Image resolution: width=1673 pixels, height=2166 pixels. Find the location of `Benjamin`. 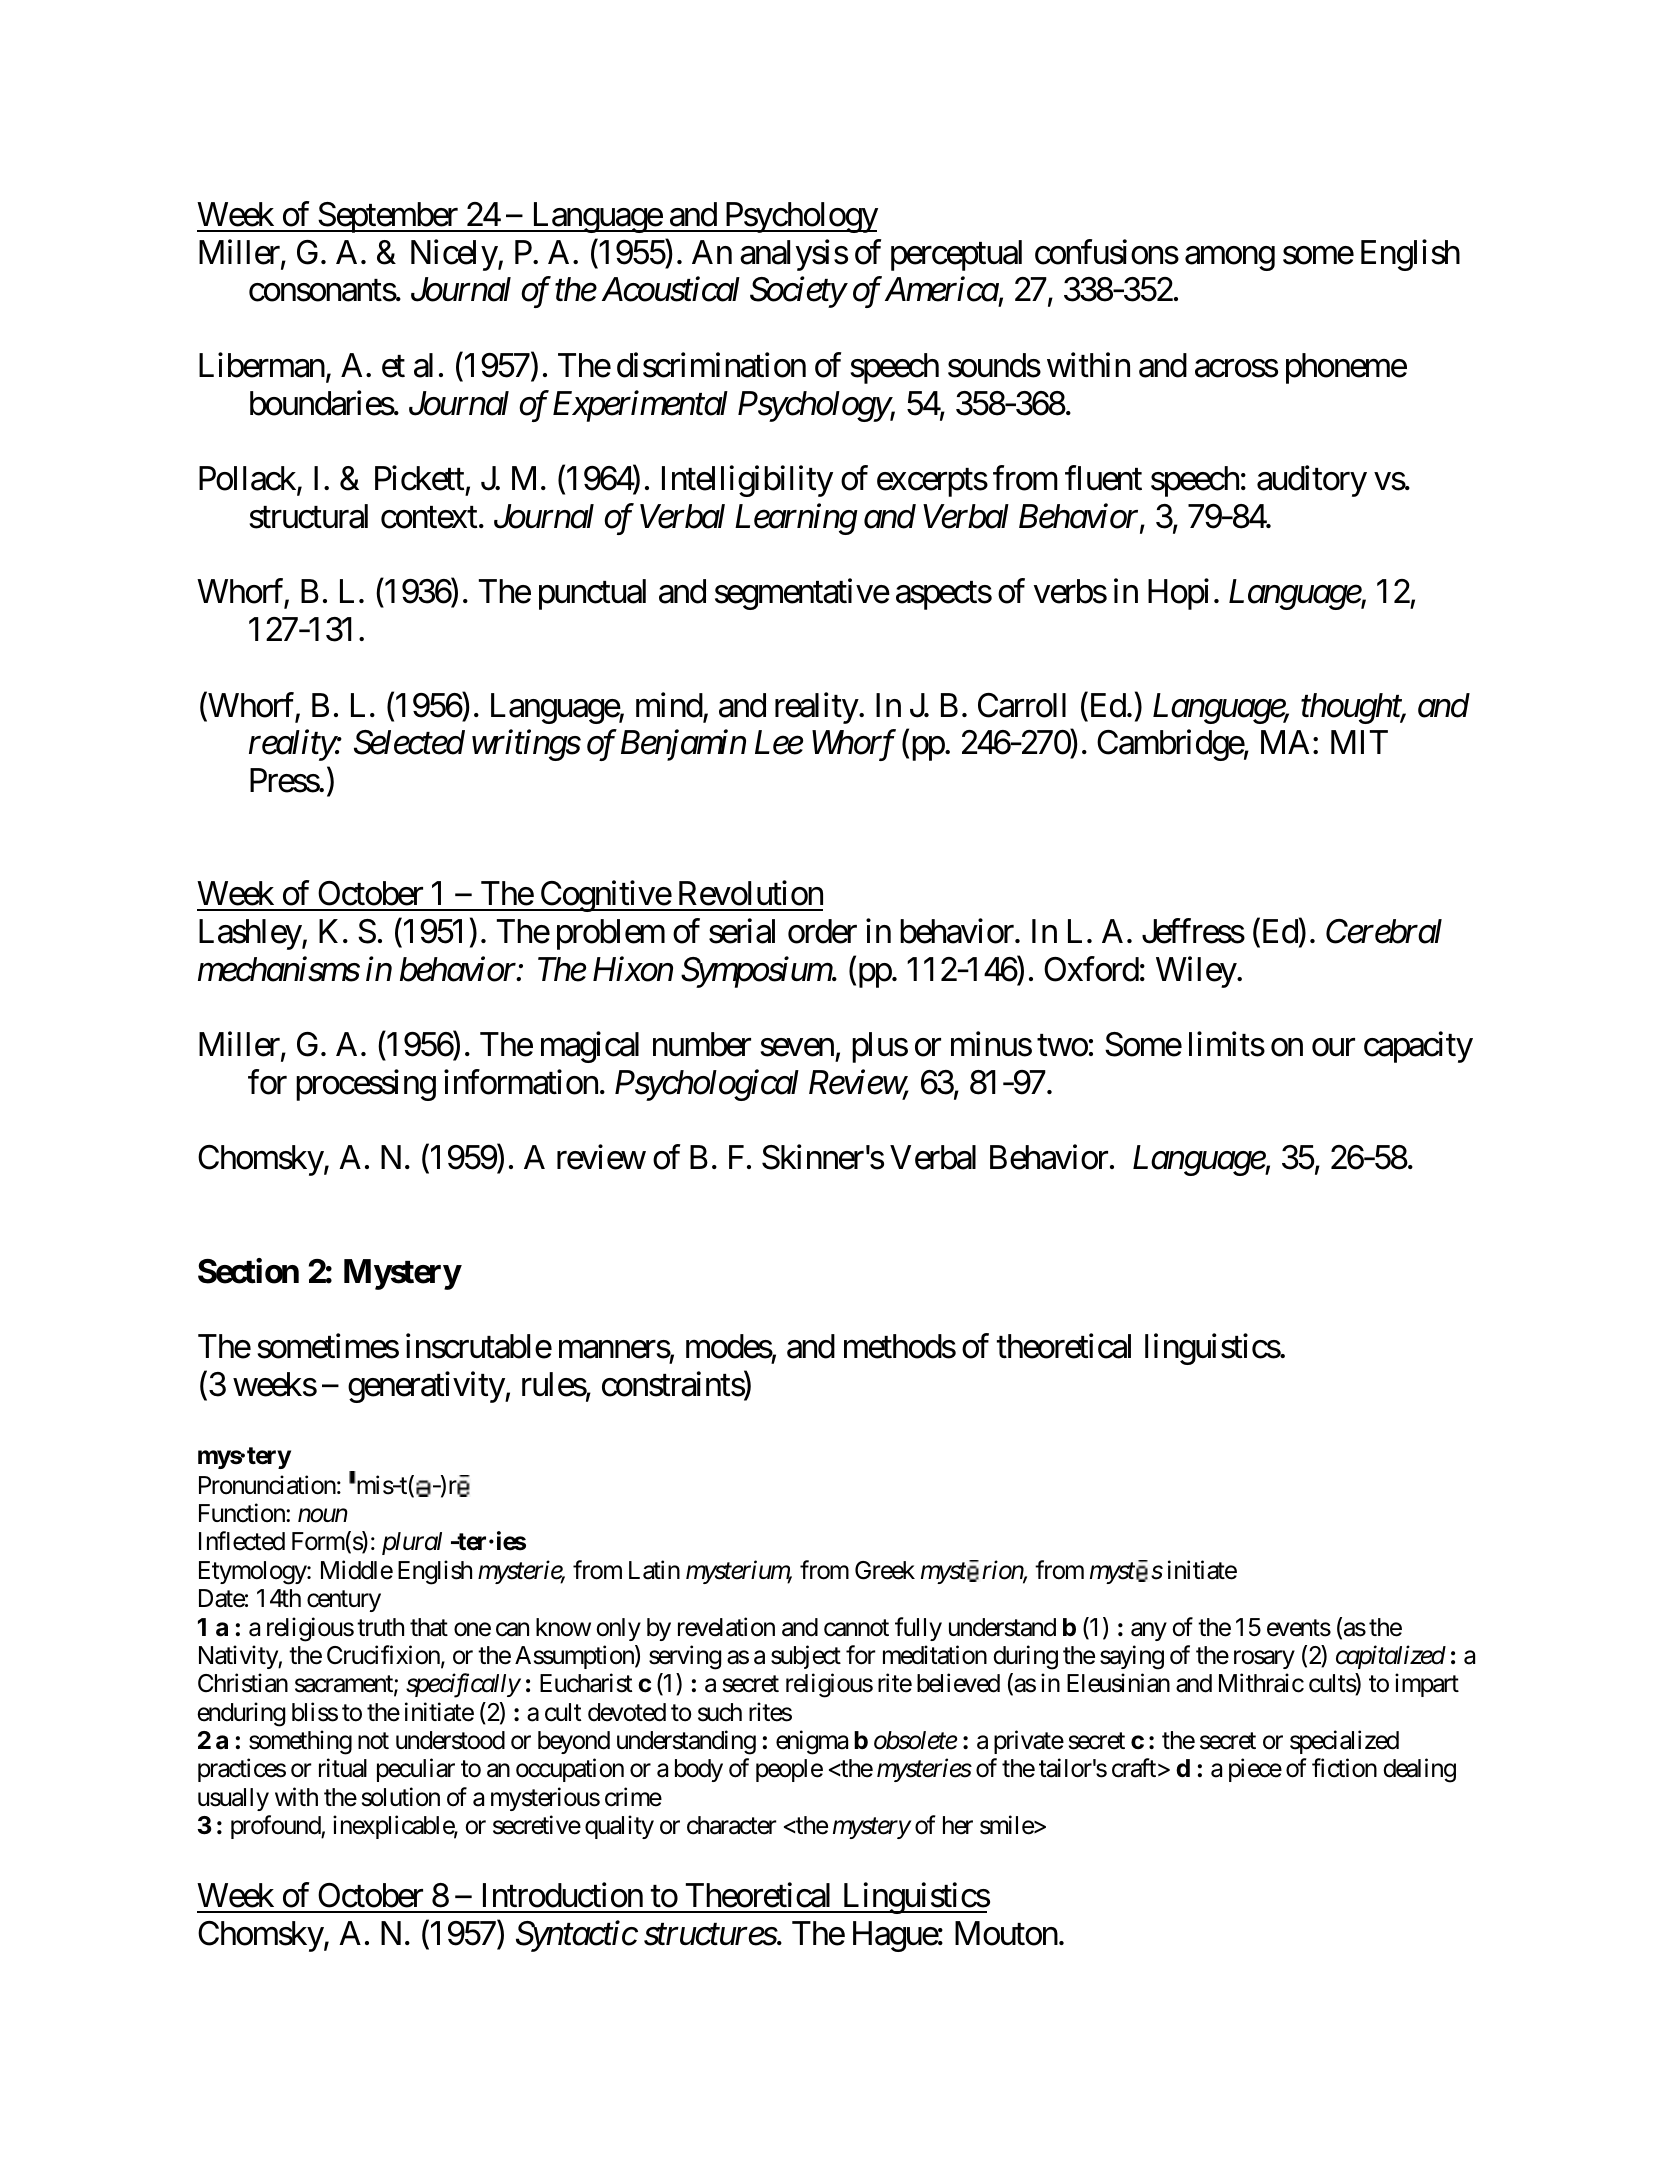

Benjamin is located at coordinates (683, 746).
